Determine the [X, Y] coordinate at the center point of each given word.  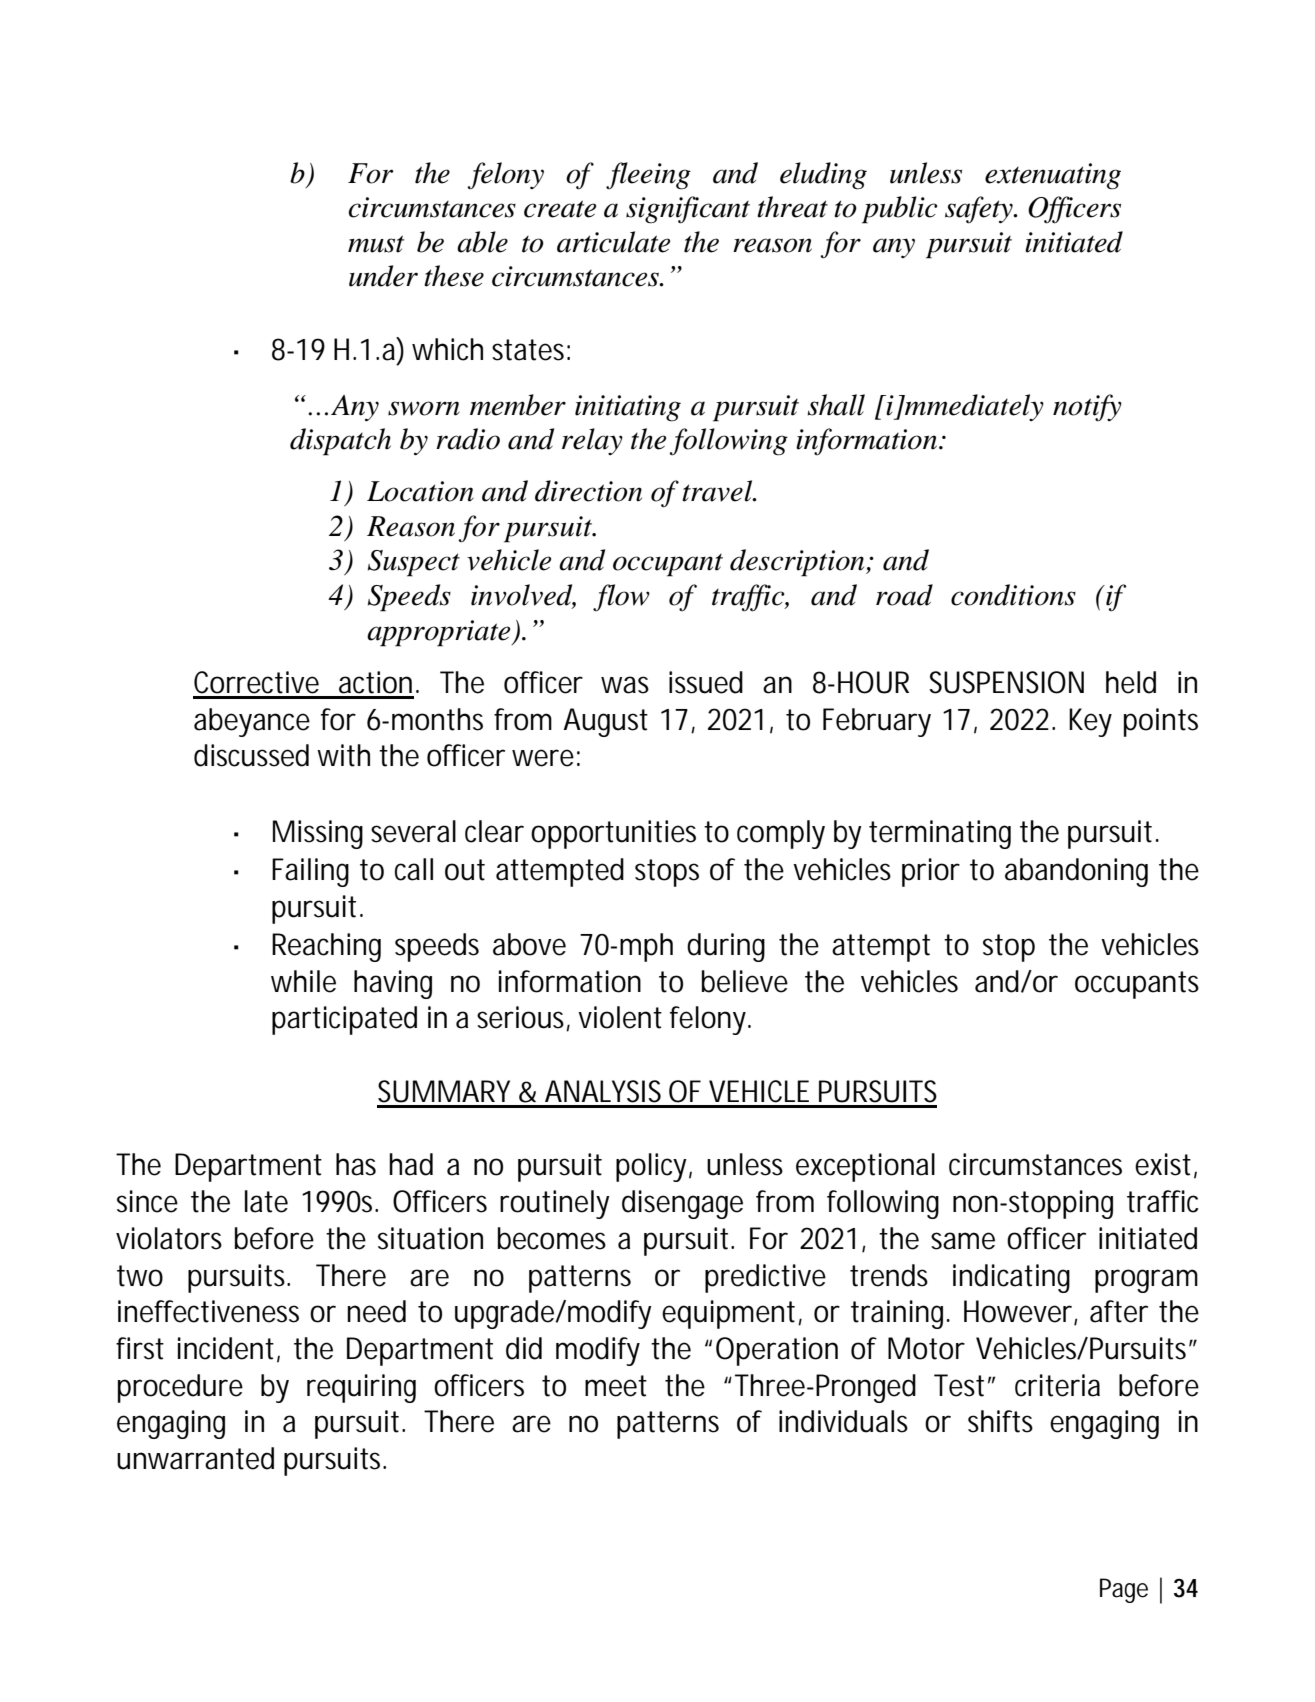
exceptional [865, 1167]
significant [688, 210]
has [356, 1164]
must [376, 244]
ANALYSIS [603, 1091]
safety [980, 210]
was [625, 685]
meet [616, 1386]
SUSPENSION [1006, 682]
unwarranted [195, 1458]
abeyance [252, 722]
